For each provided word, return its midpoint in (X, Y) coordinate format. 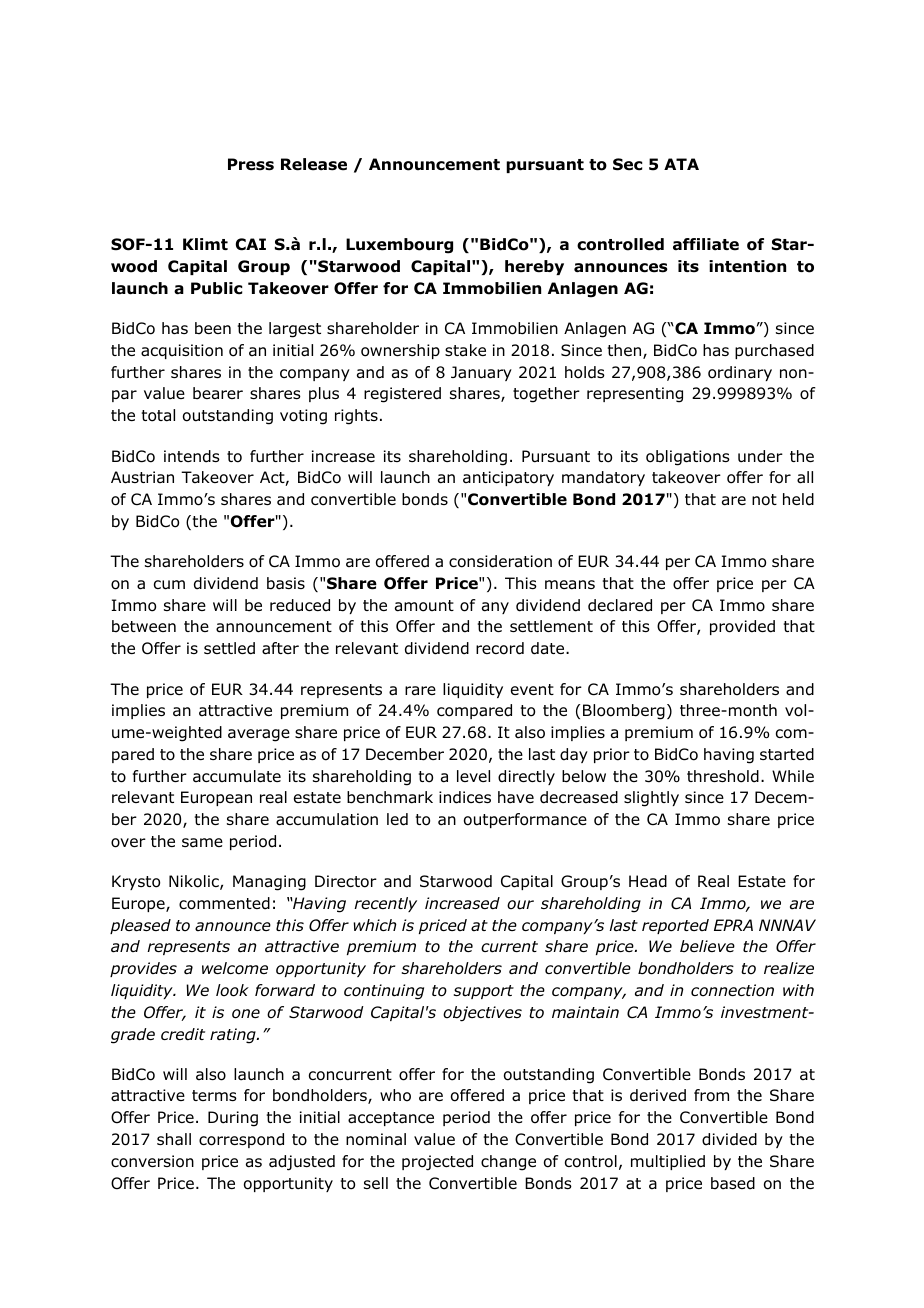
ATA (681, 164)
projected (437, 1163)
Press (251, 164)
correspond (241, 1140)
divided (729, 1139)
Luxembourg (399, 246)
